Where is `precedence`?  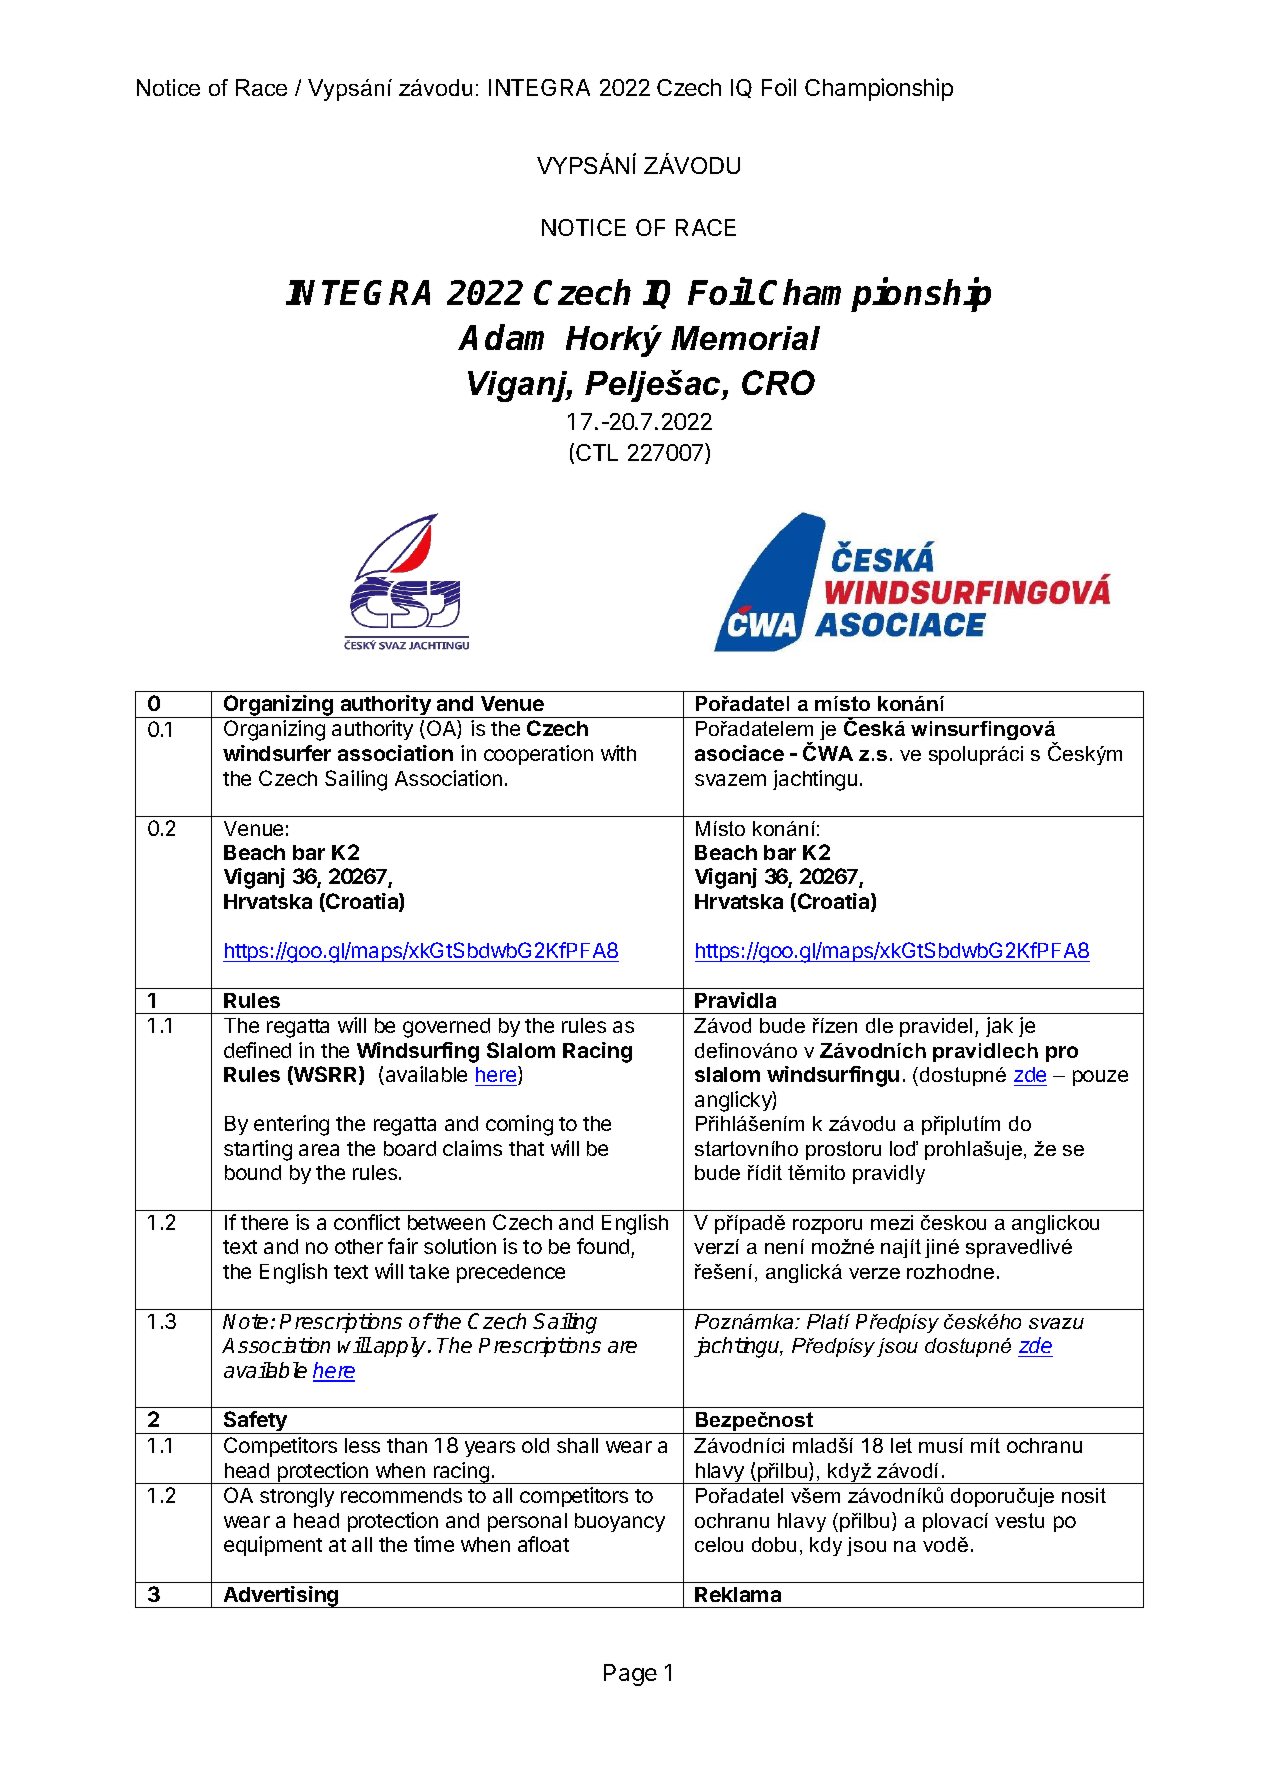 precedence is located at coordinates (511, 1273).
